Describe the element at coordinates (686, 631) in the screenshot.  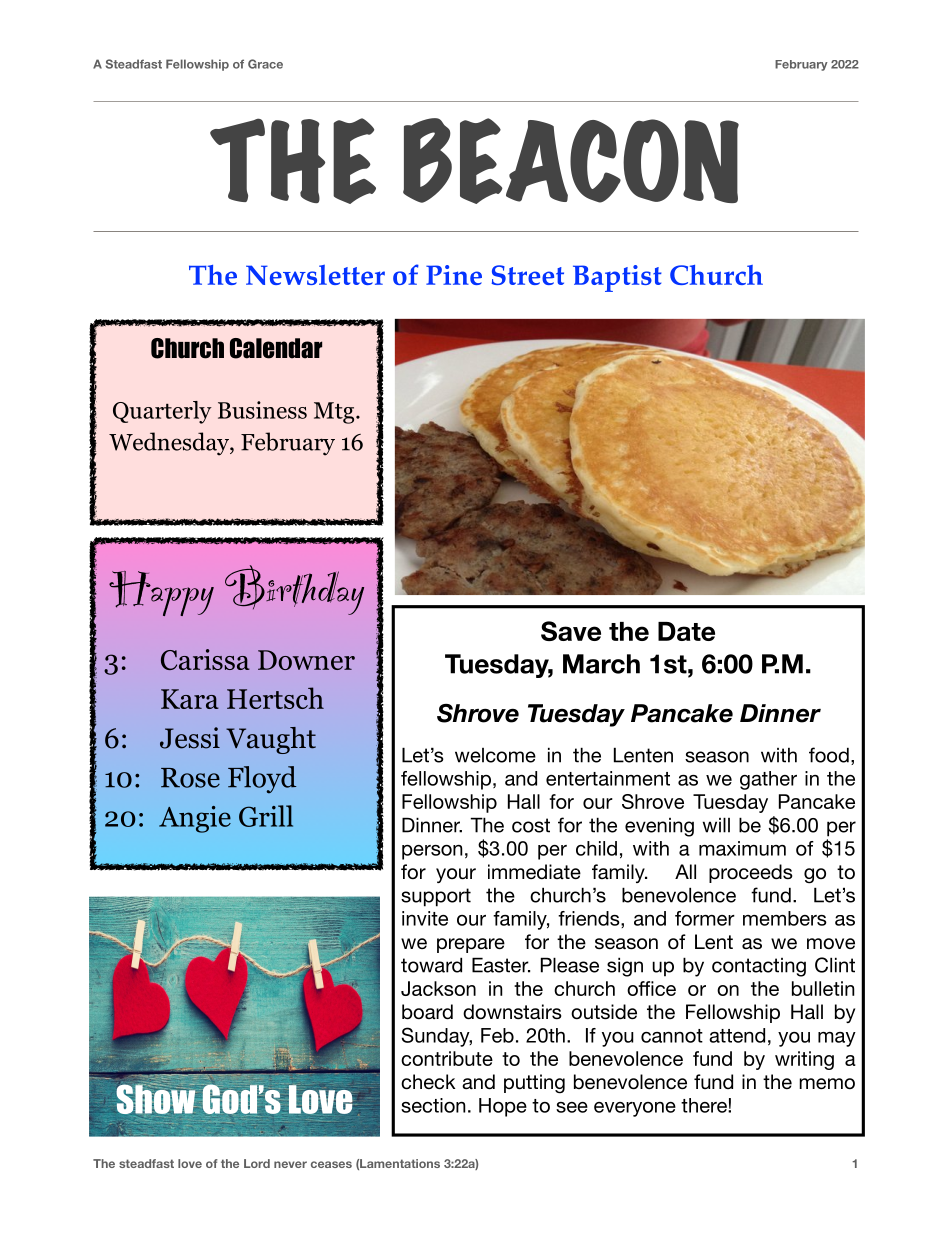
I see `Date` at that location.
